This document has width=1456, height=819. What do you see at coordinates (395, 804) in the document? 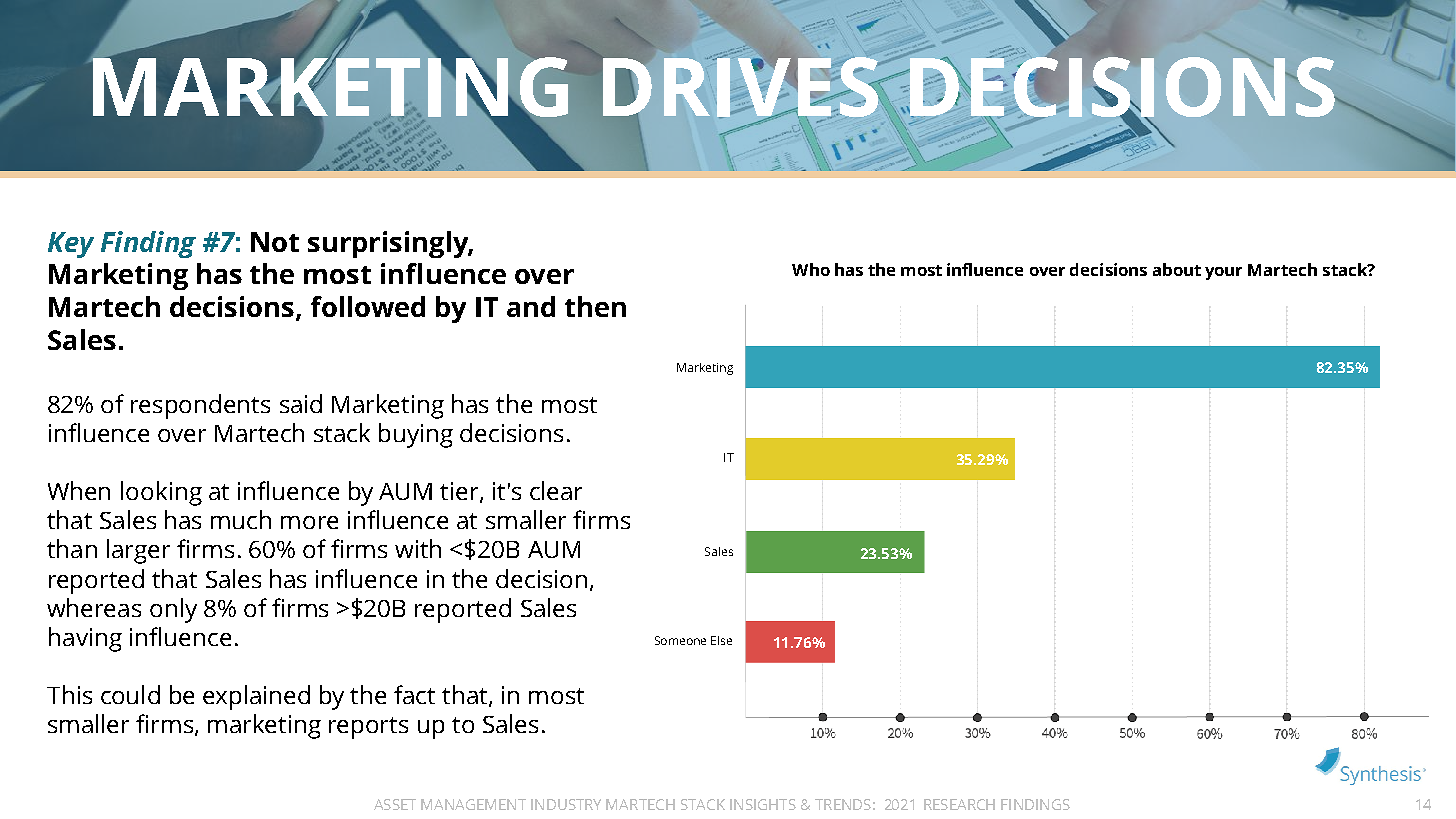
I see `ASSET` at bounding box center [395, 804].
